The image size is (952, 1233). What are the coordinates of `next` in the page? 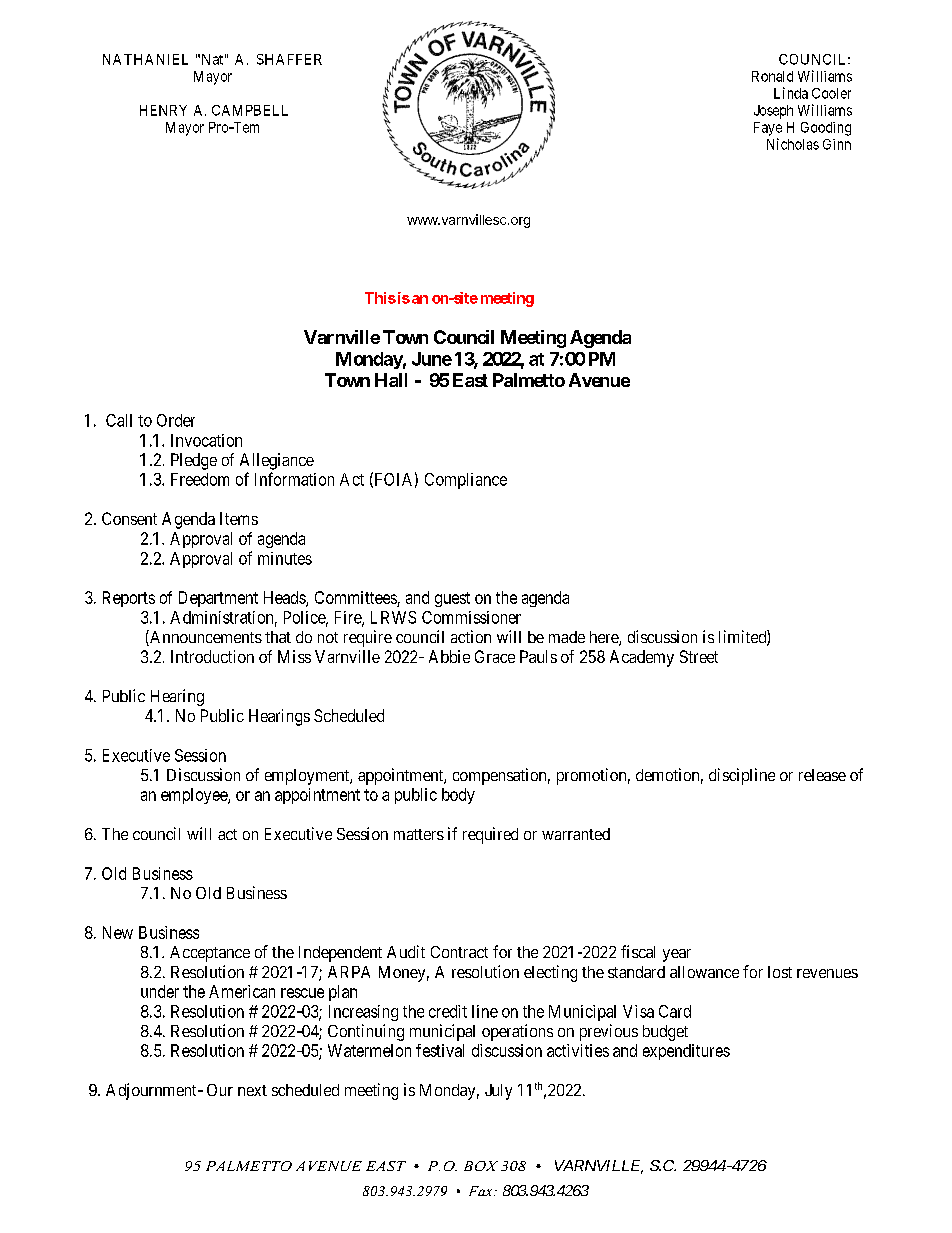 It's located at (252, 1090).
